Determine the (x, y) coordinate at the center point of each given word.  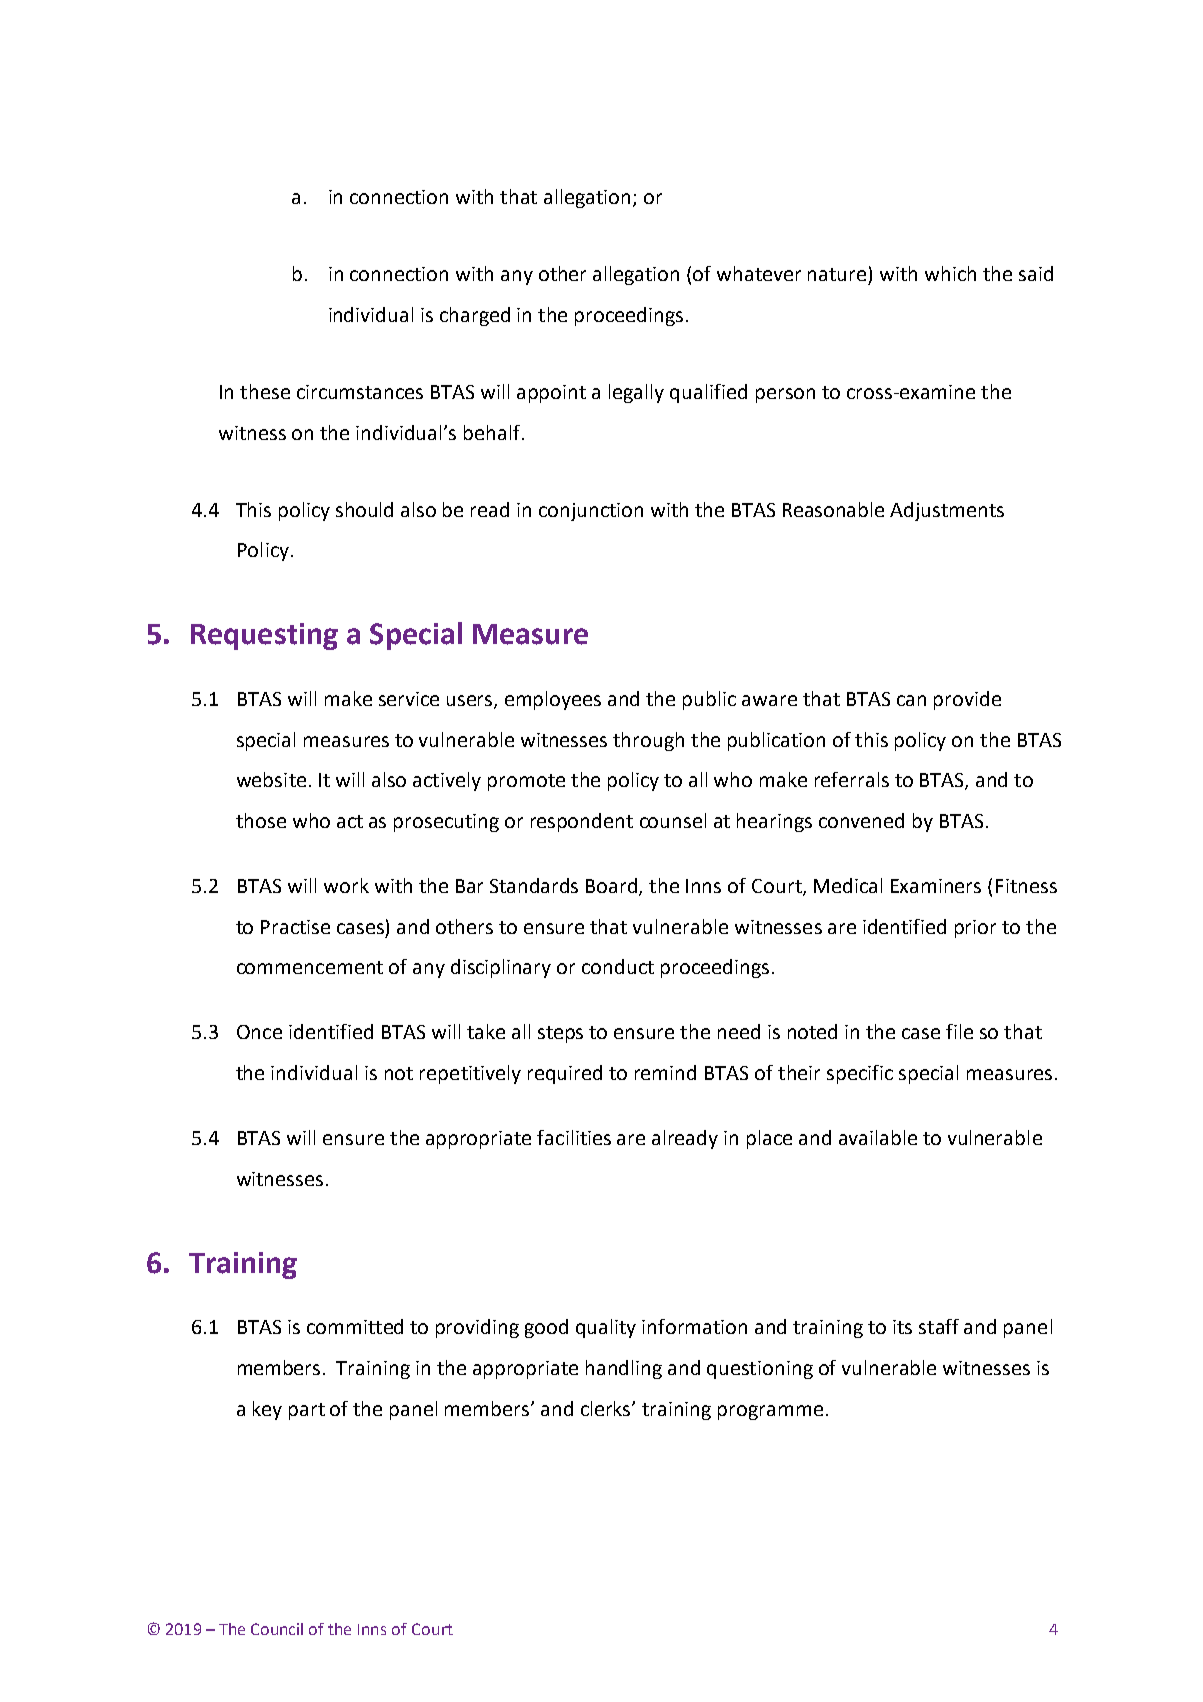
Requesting (264, 636)
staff (939, 1326)
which (950, 273)
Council (277, 1629)
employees (553, 700)
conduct (618, 966)
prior (975, 929)
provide (967, 700)
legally (636, 393)
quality (606, 1328)
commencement (310, 967)
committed (355, 1326)
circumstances (360, 392)
